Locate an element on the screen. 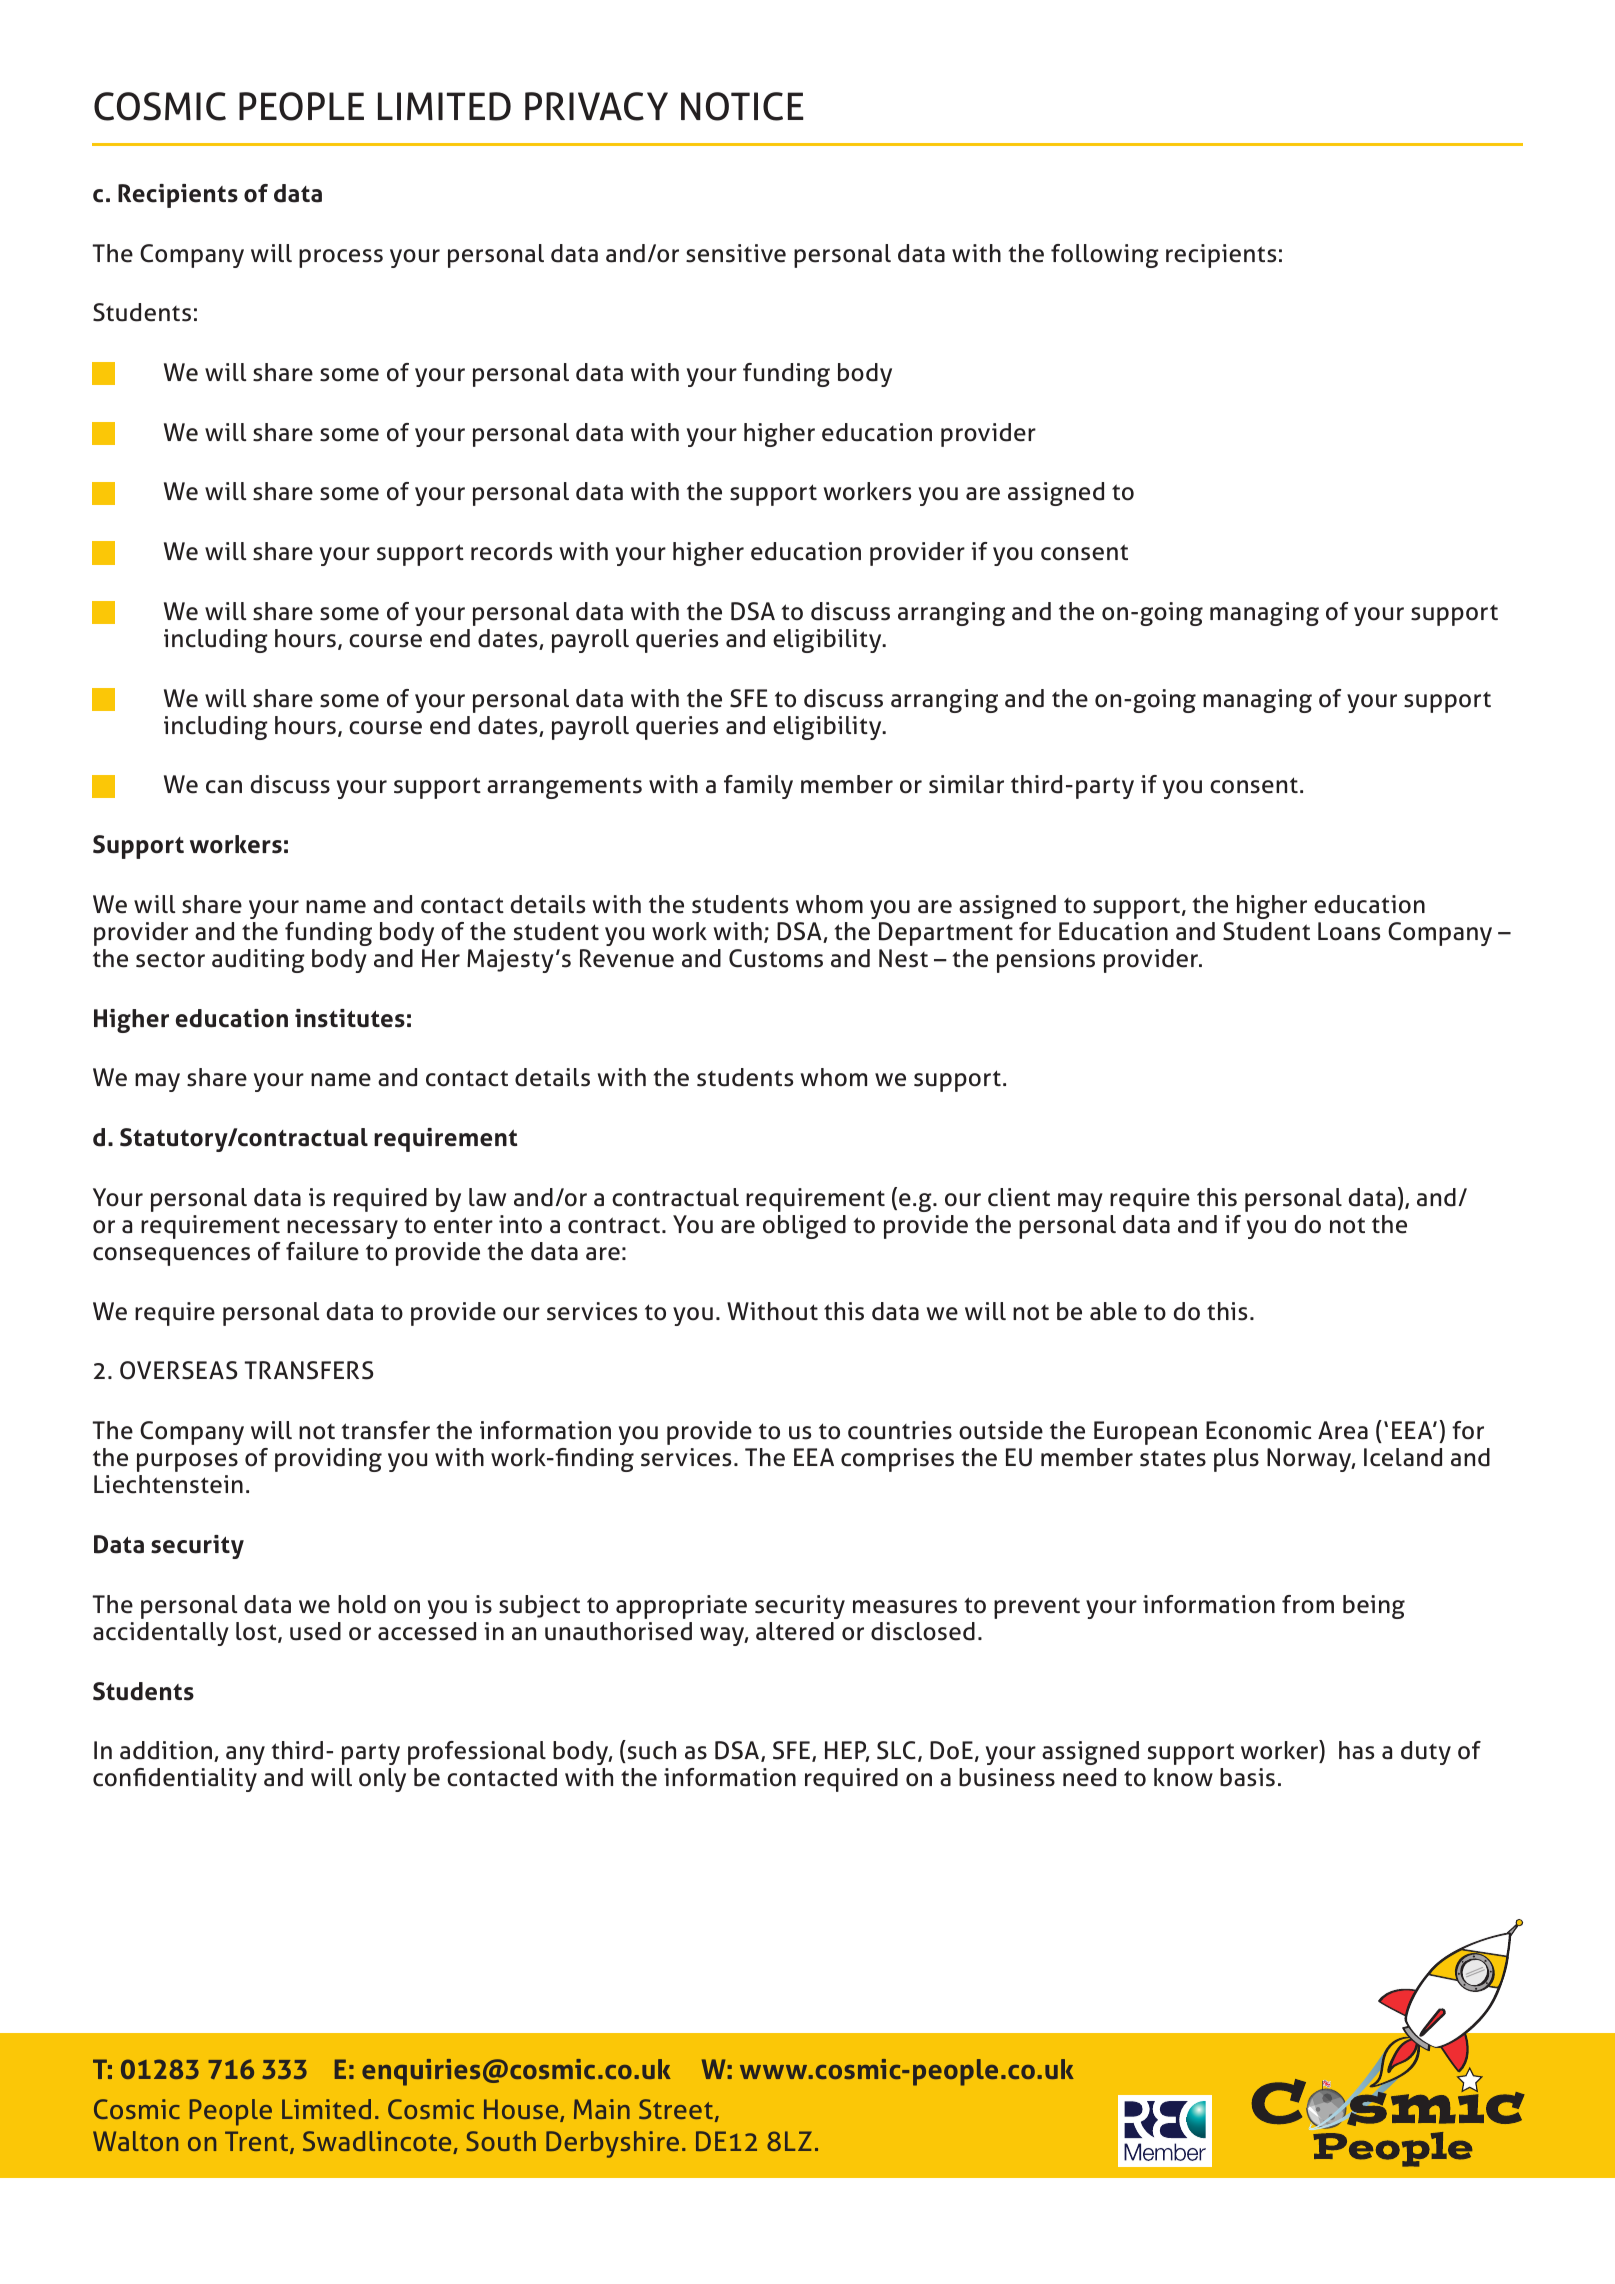 This screenshot has height=2284, width=1615. can is located at coordinates (224, 787).
